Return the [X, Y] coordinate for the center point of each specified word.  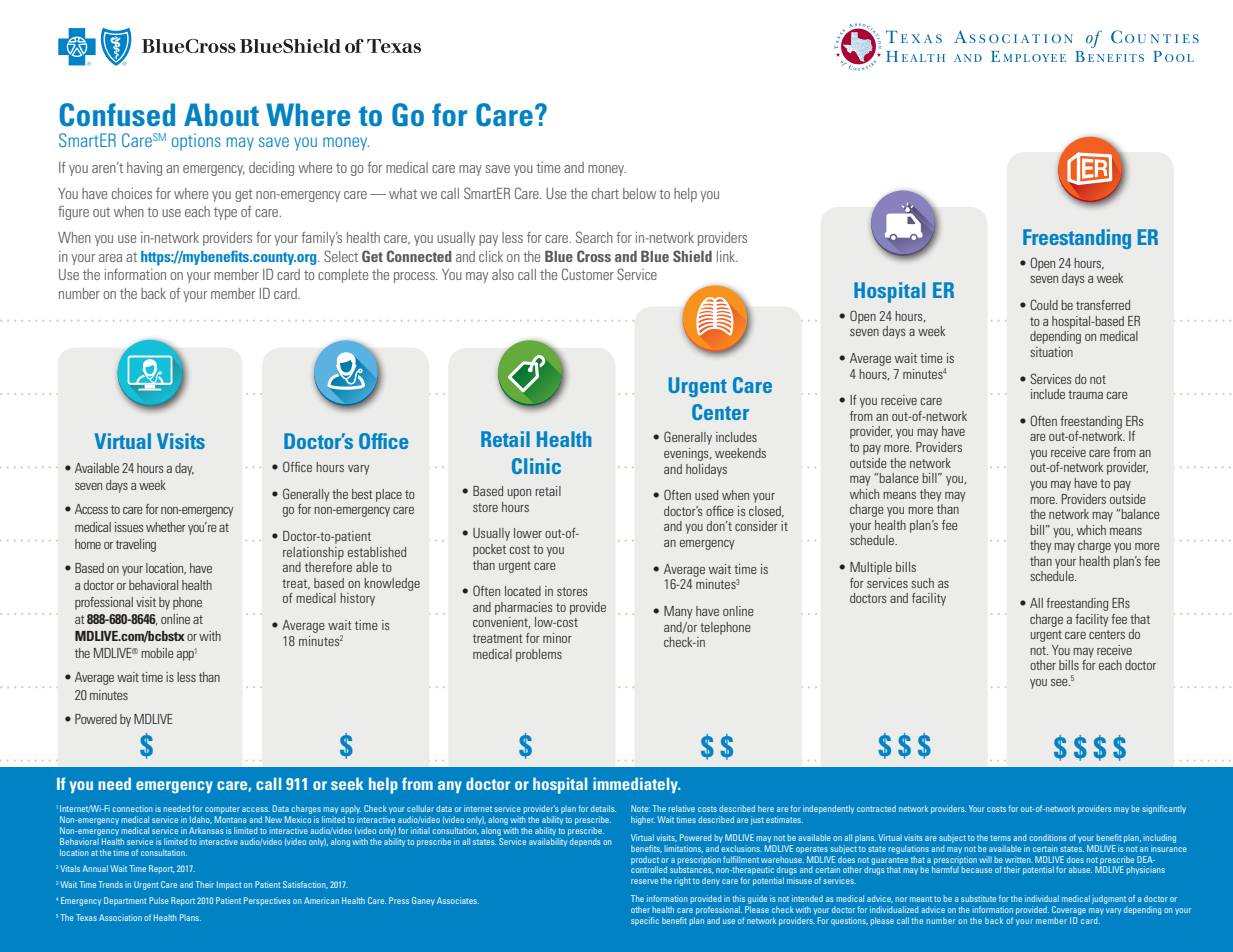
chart [605, 193]
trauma [1085, 394]
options [196, 142]
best [362, 494]
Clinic [536, 466]
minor [557, 638]
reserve [644, 881]
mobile [157, 653]
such [922, 583]
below [639, 193]
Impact [229, 885]
